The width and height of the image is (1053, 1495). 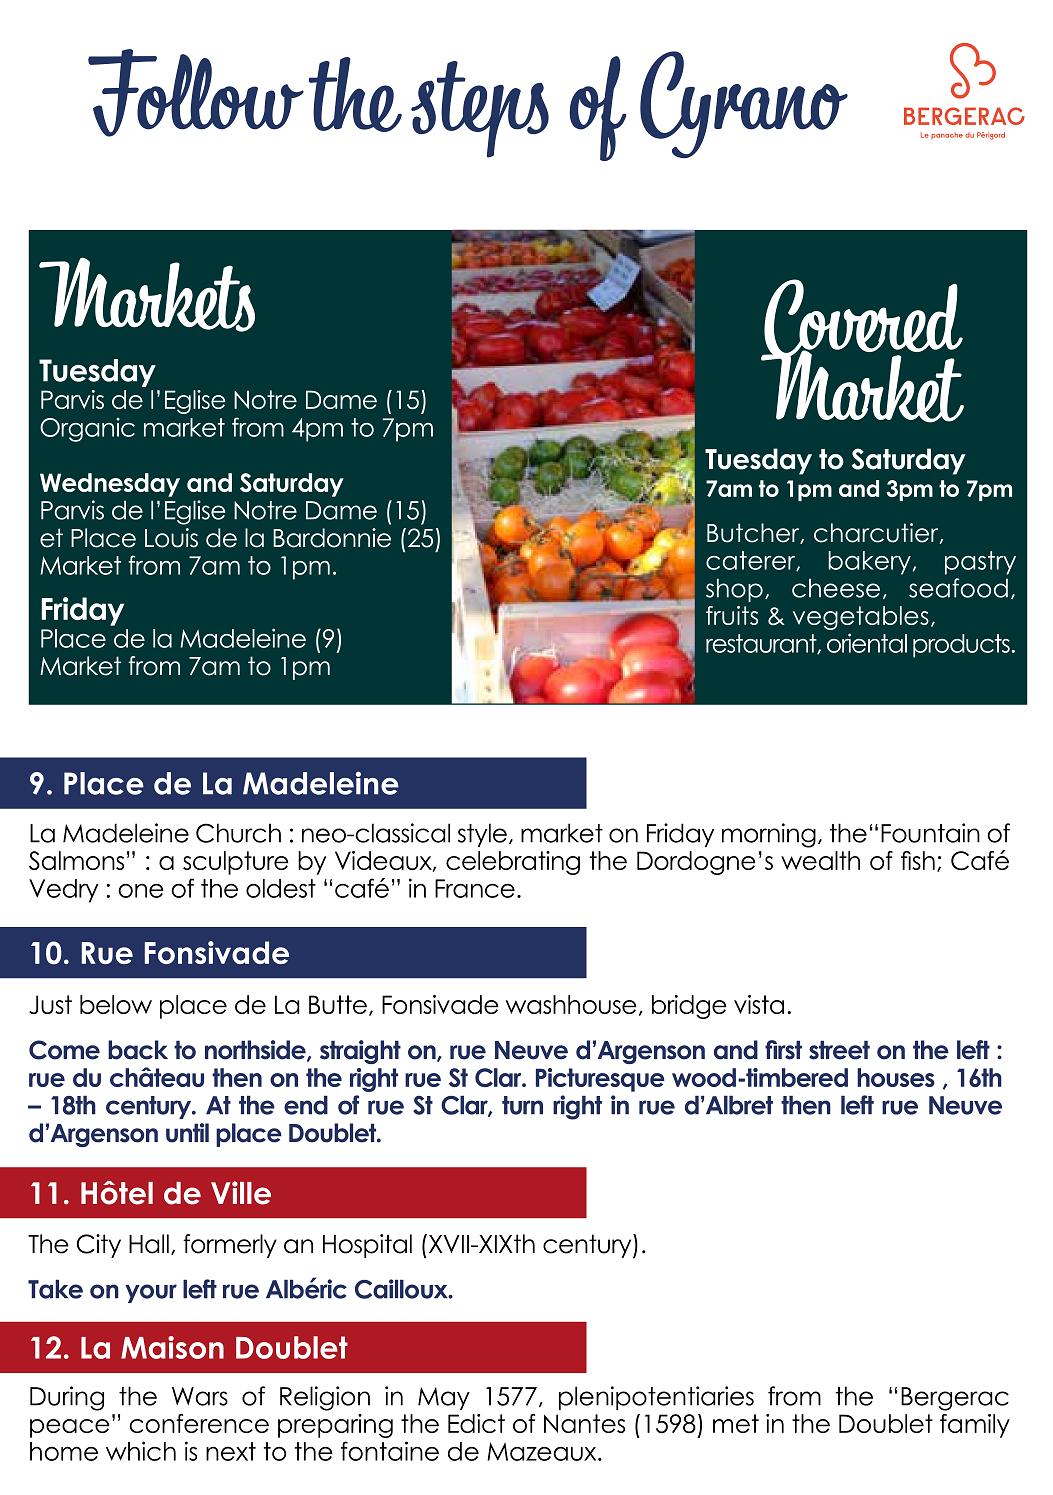 What do you see at coordinates (196, 93) in the image?
I see `Follow` at bounding box center [196, 93].
